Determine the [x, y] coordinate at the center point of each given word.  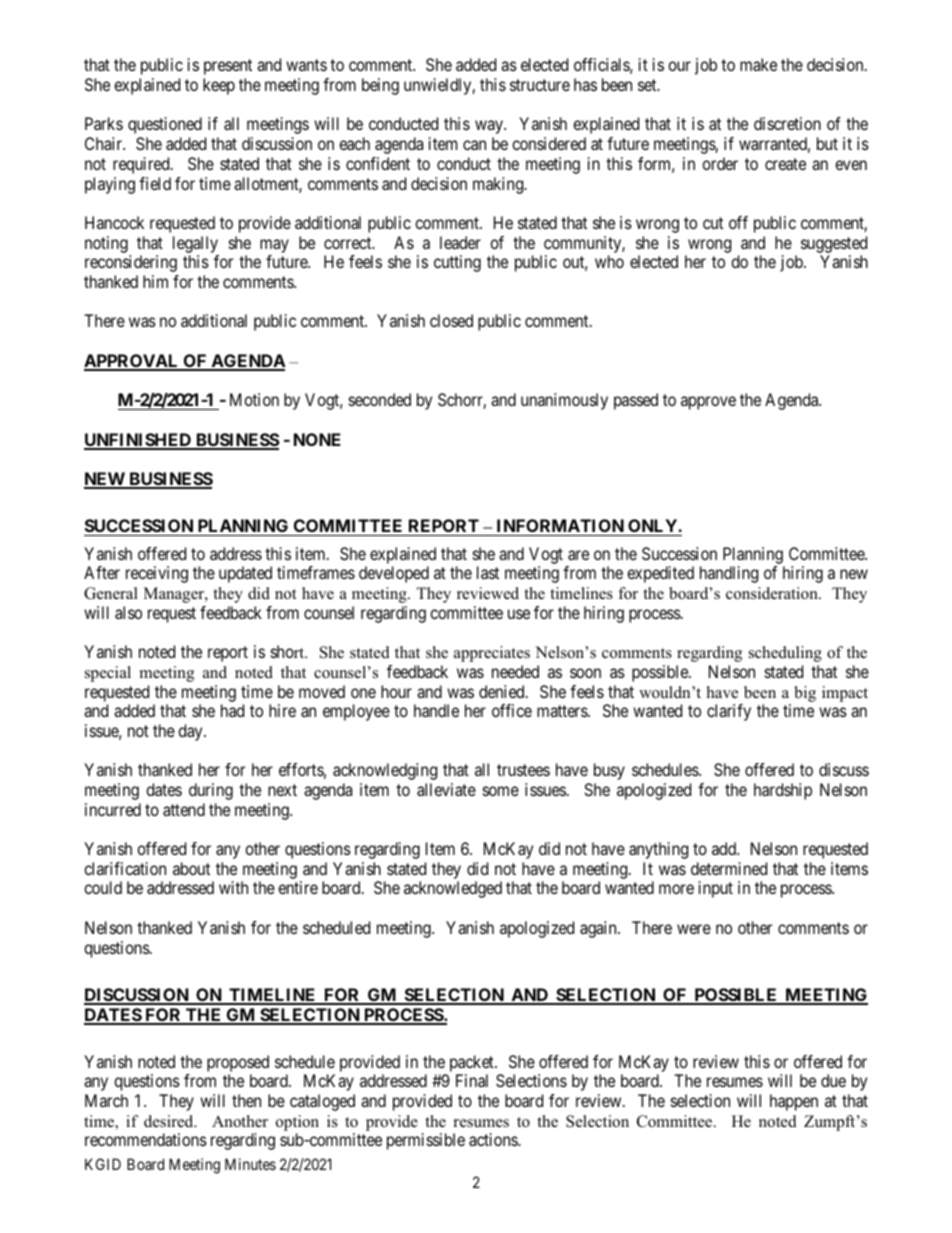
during [211, 791]
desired [170, 1121]
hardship [783, 791]
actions [494, 1139]
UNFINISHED [138, 441]
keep [219, 86]
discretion [787, 123]
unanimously [564, 401]
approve [708, 403]
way [490, 127]
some [501, 791]
